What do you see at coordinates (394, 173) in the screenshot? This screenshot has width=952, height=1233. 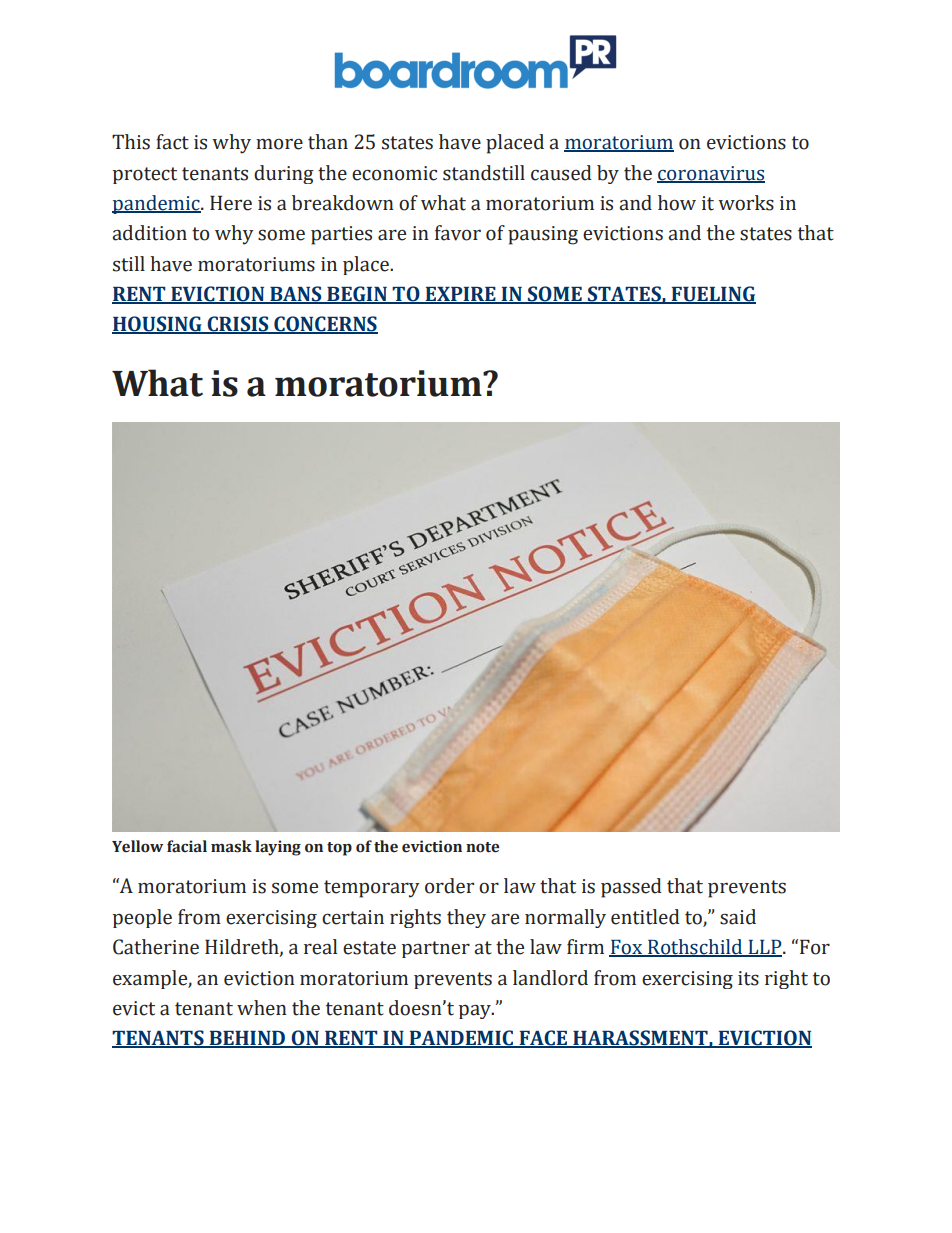 I see `economic` at bounding box center [394, 173].
